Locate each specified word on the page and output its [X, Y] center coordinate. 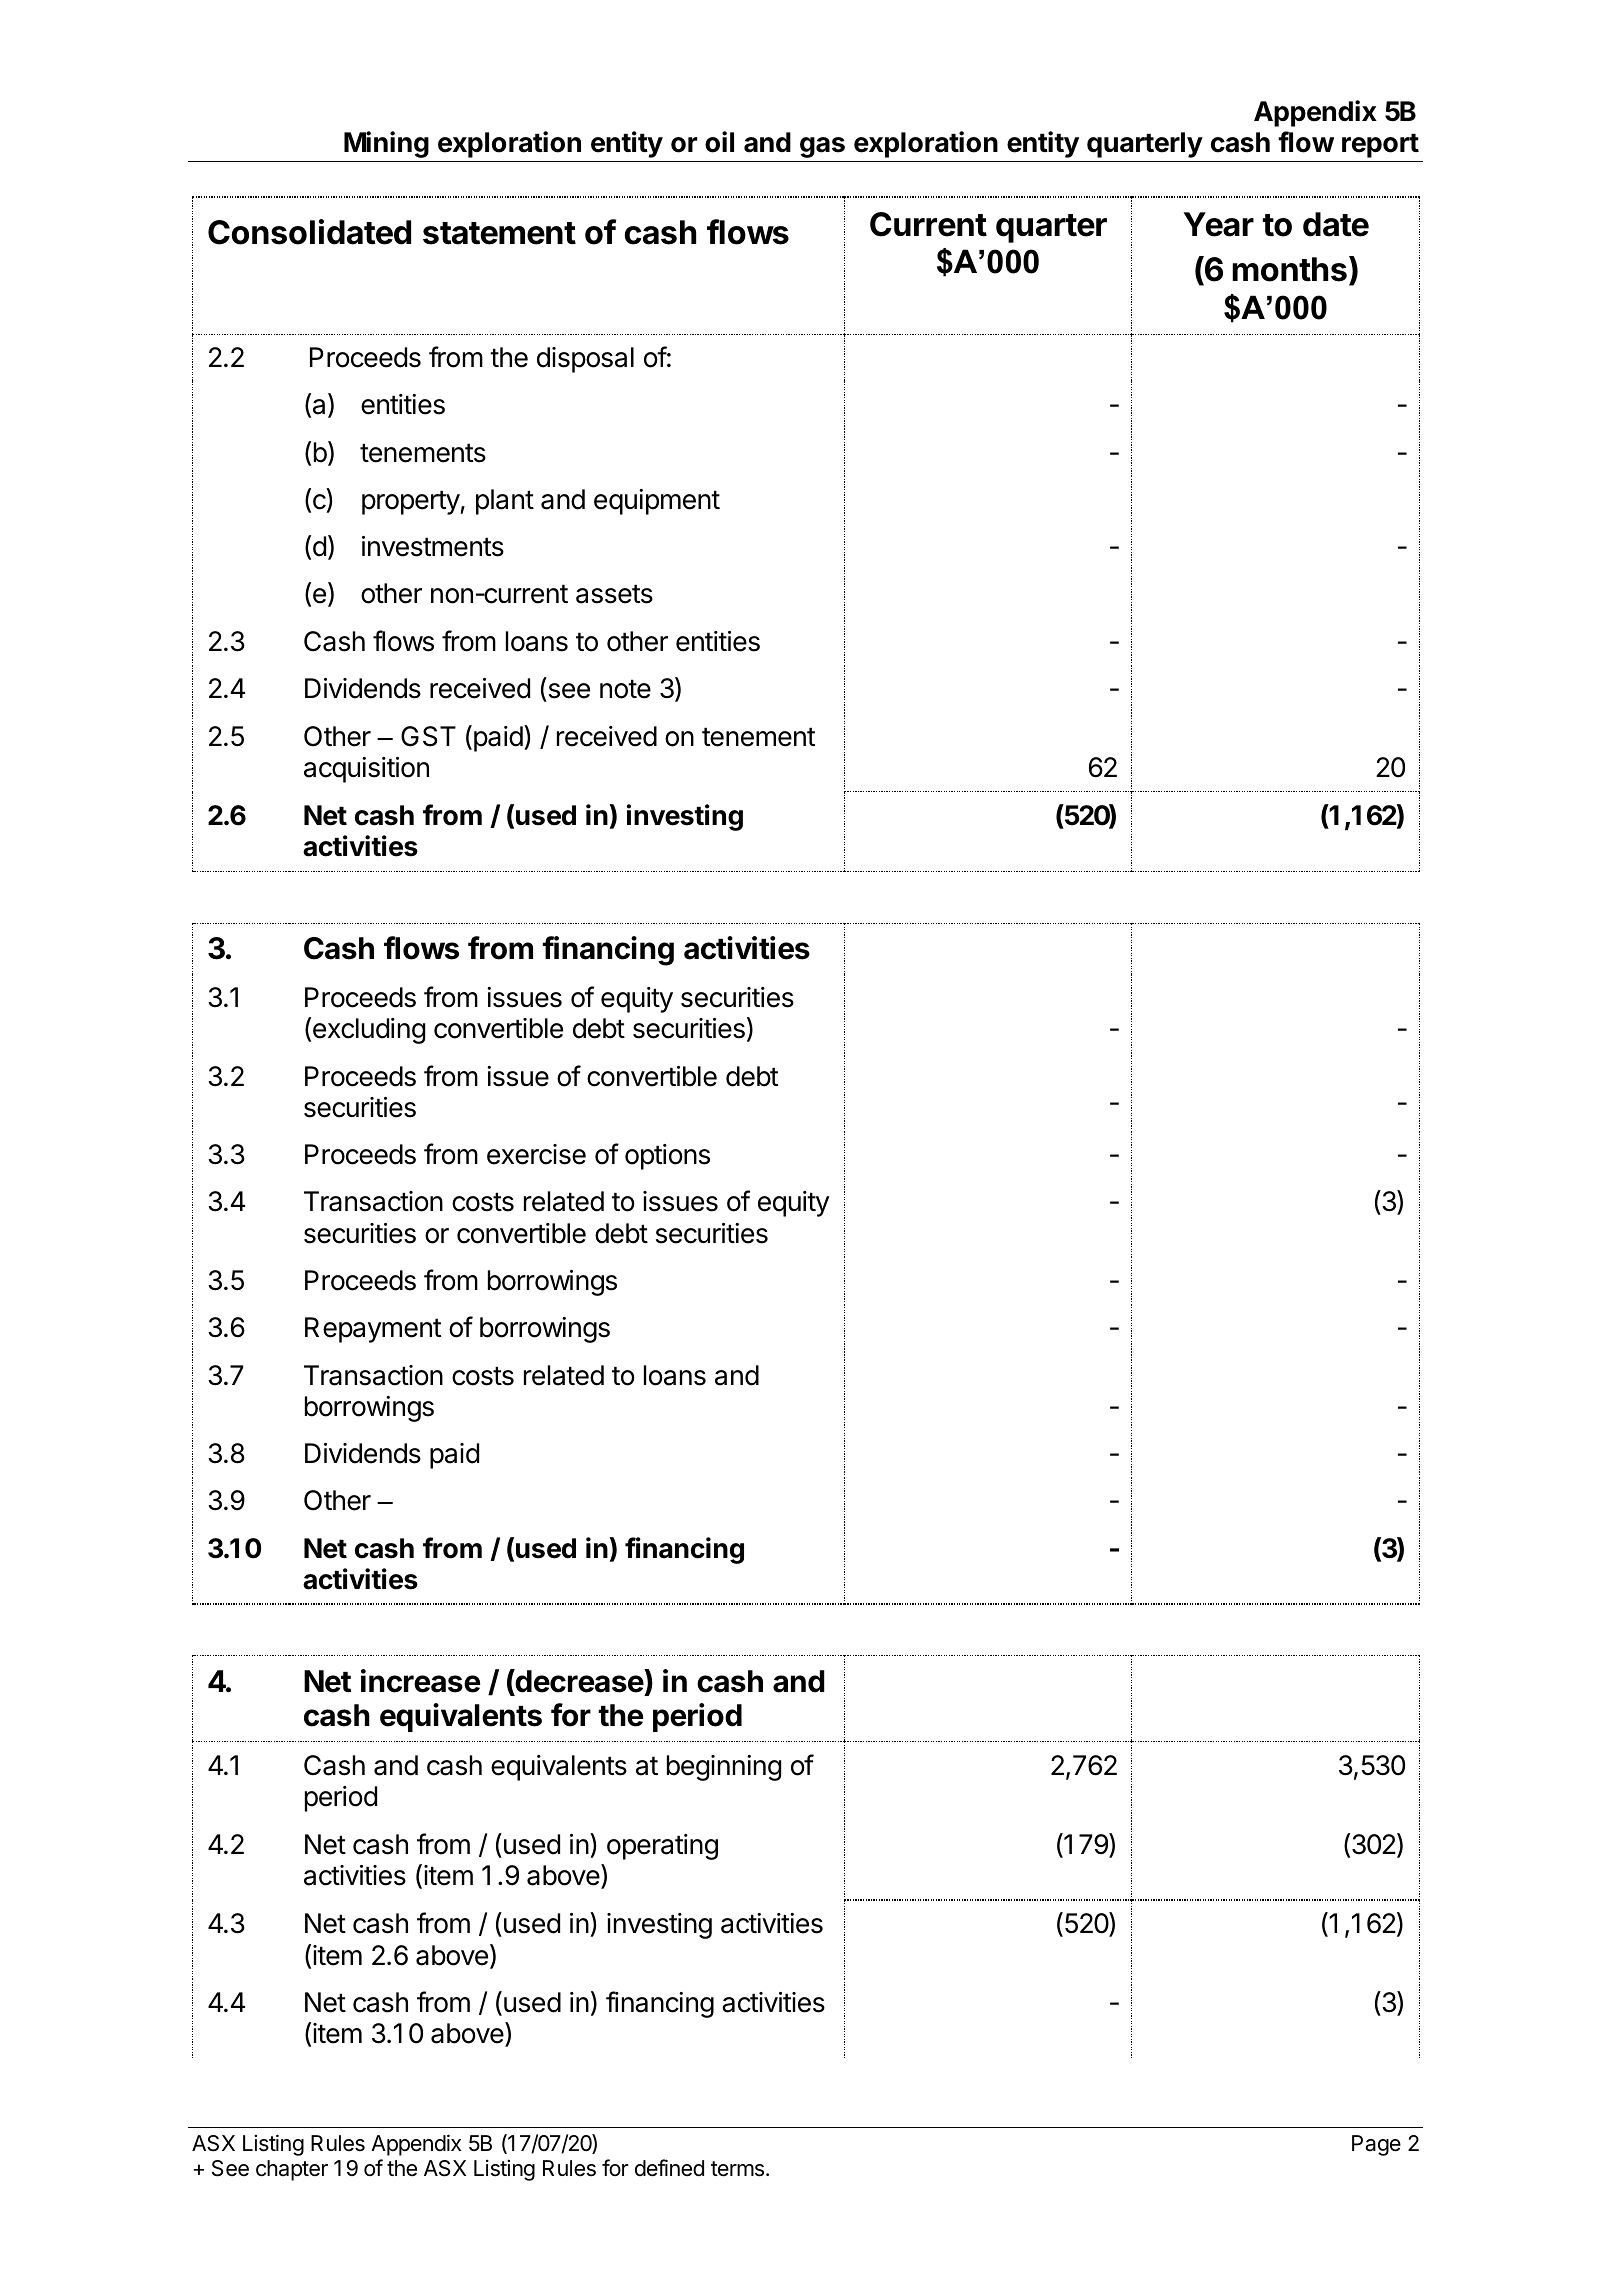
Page [1376, 2145]
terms [737, 2169]
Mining [386, 144]
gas [822, 147]
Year [1219, 224]
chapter [292, 2170]
